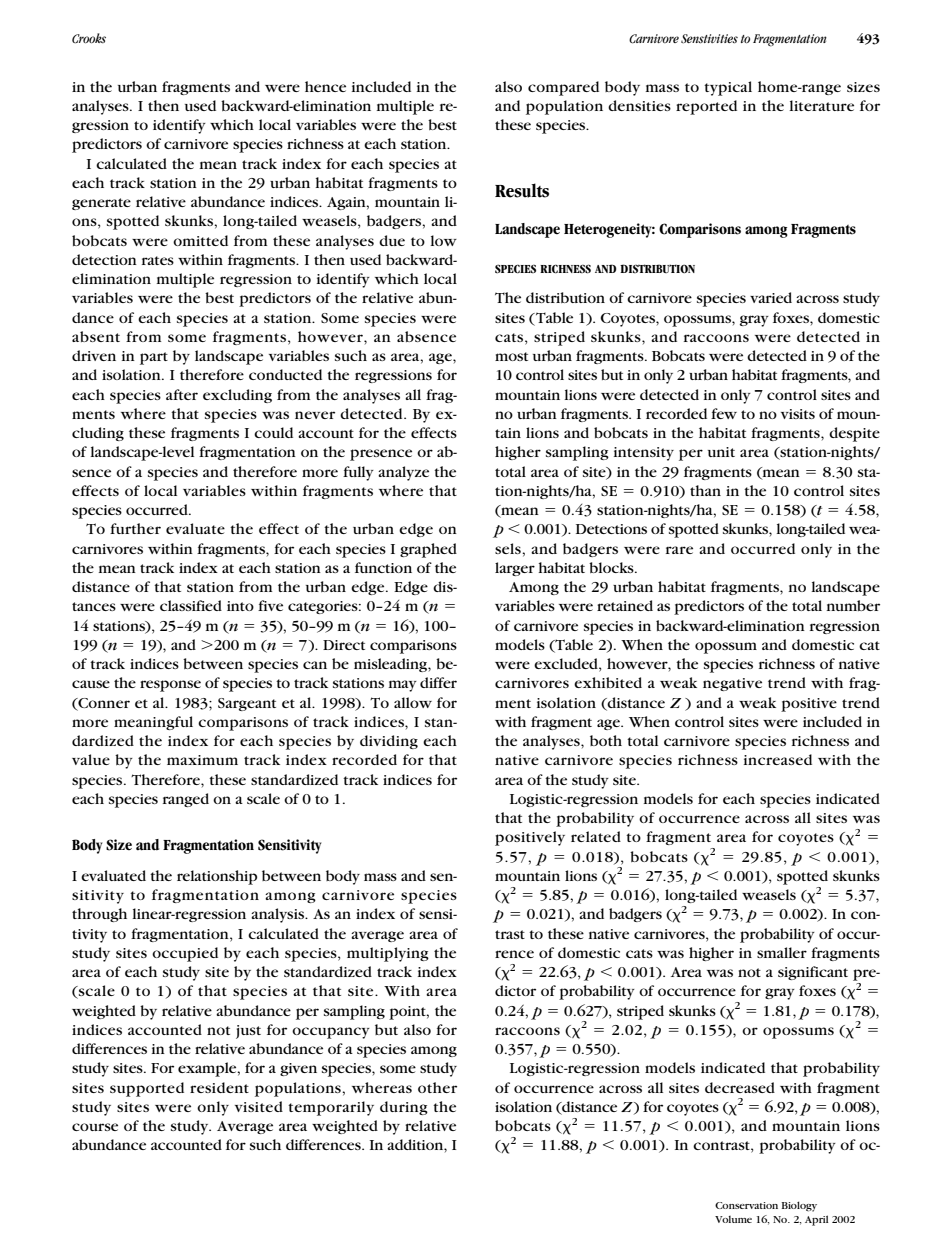 This screenshot has height=1256, width=952. Describe the element at coordinates (778, 759) in the screenshot. I see `increased` at that location.
